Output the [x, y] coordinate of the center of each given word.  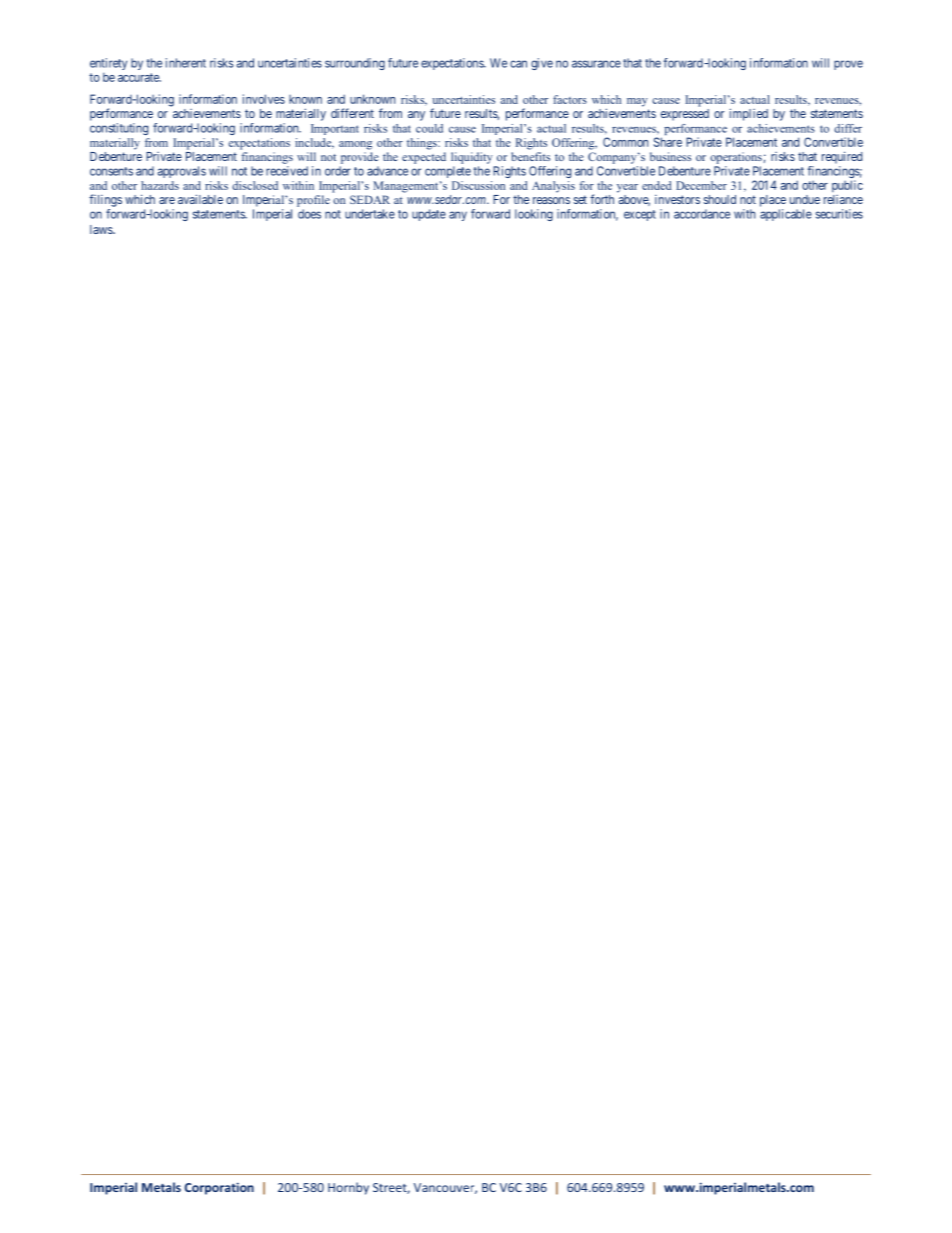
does [309, 214]
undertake [370, 214]
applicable [786, 215]
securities [839, 214]
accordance [702, 214]
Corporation [219, 1188]
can [518, 64]
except [640, 215]
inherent [186, 63]
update [429, 215]
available [200, 199]
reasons [551, 200]
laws [102, 229]
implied [749, 114]
